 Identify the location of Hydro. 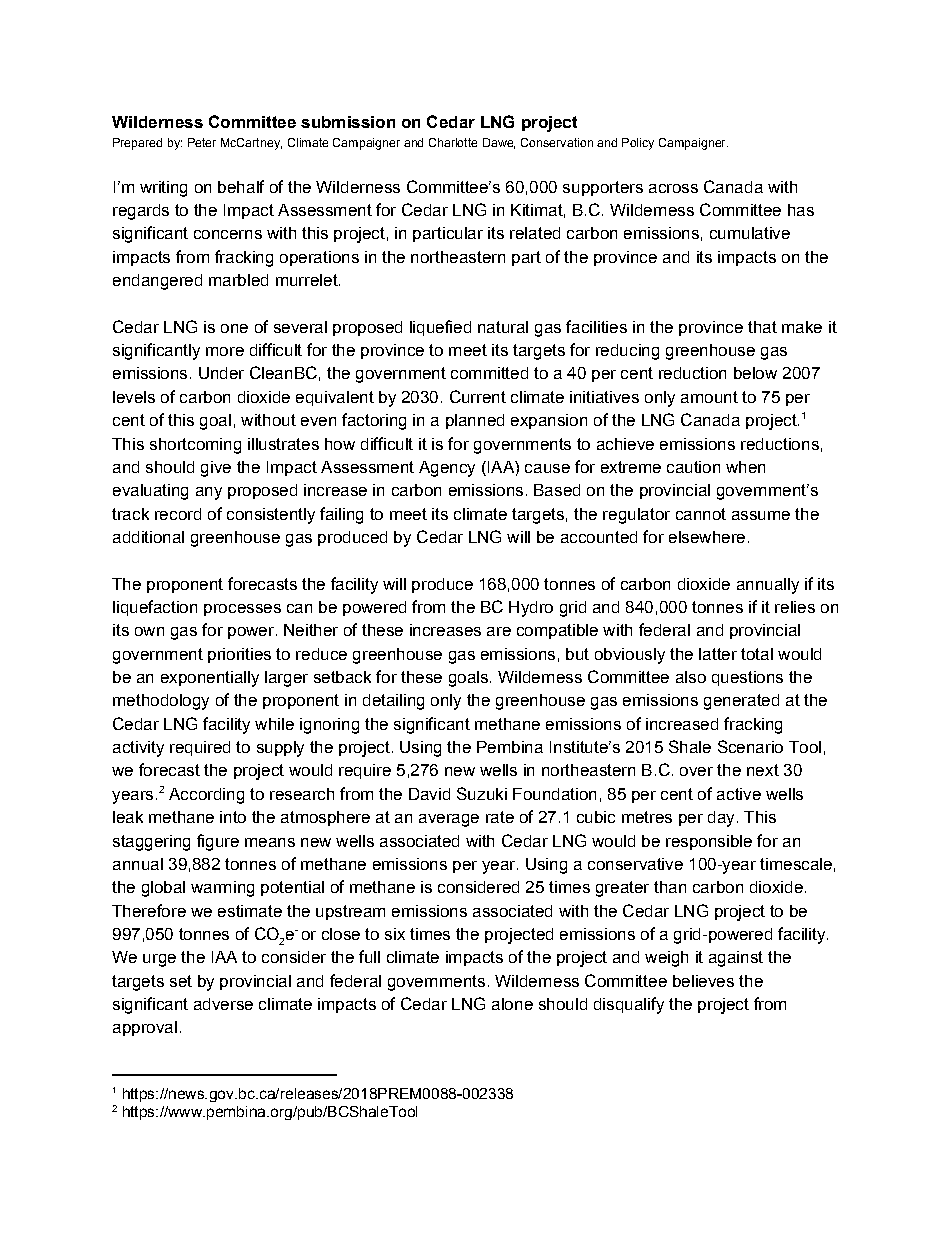
(531, 609).
